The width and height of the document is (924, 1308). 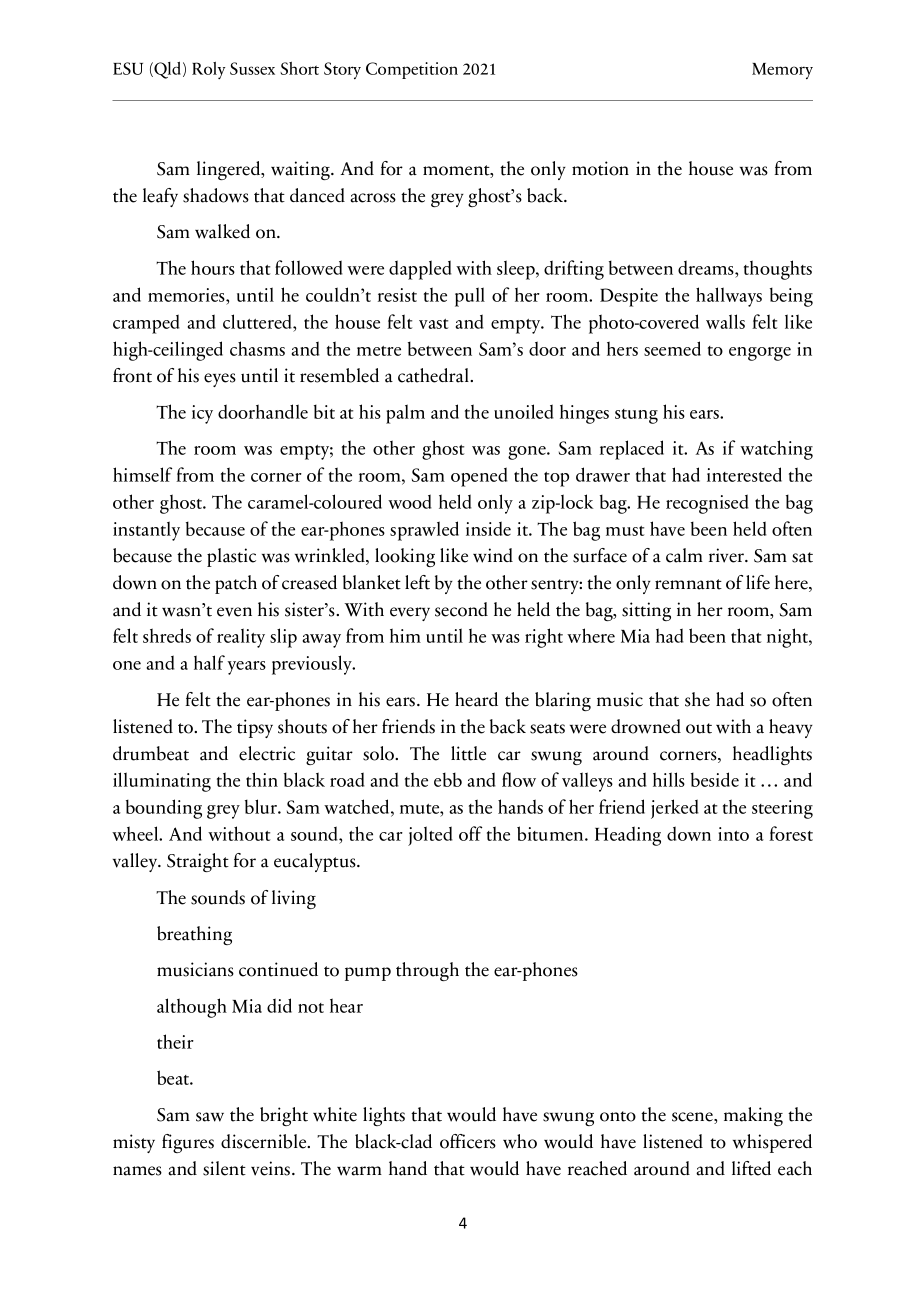 What do you see at coordinates (412, 70) in the document?
I see `Competition` at bounding box center [412, 70].
